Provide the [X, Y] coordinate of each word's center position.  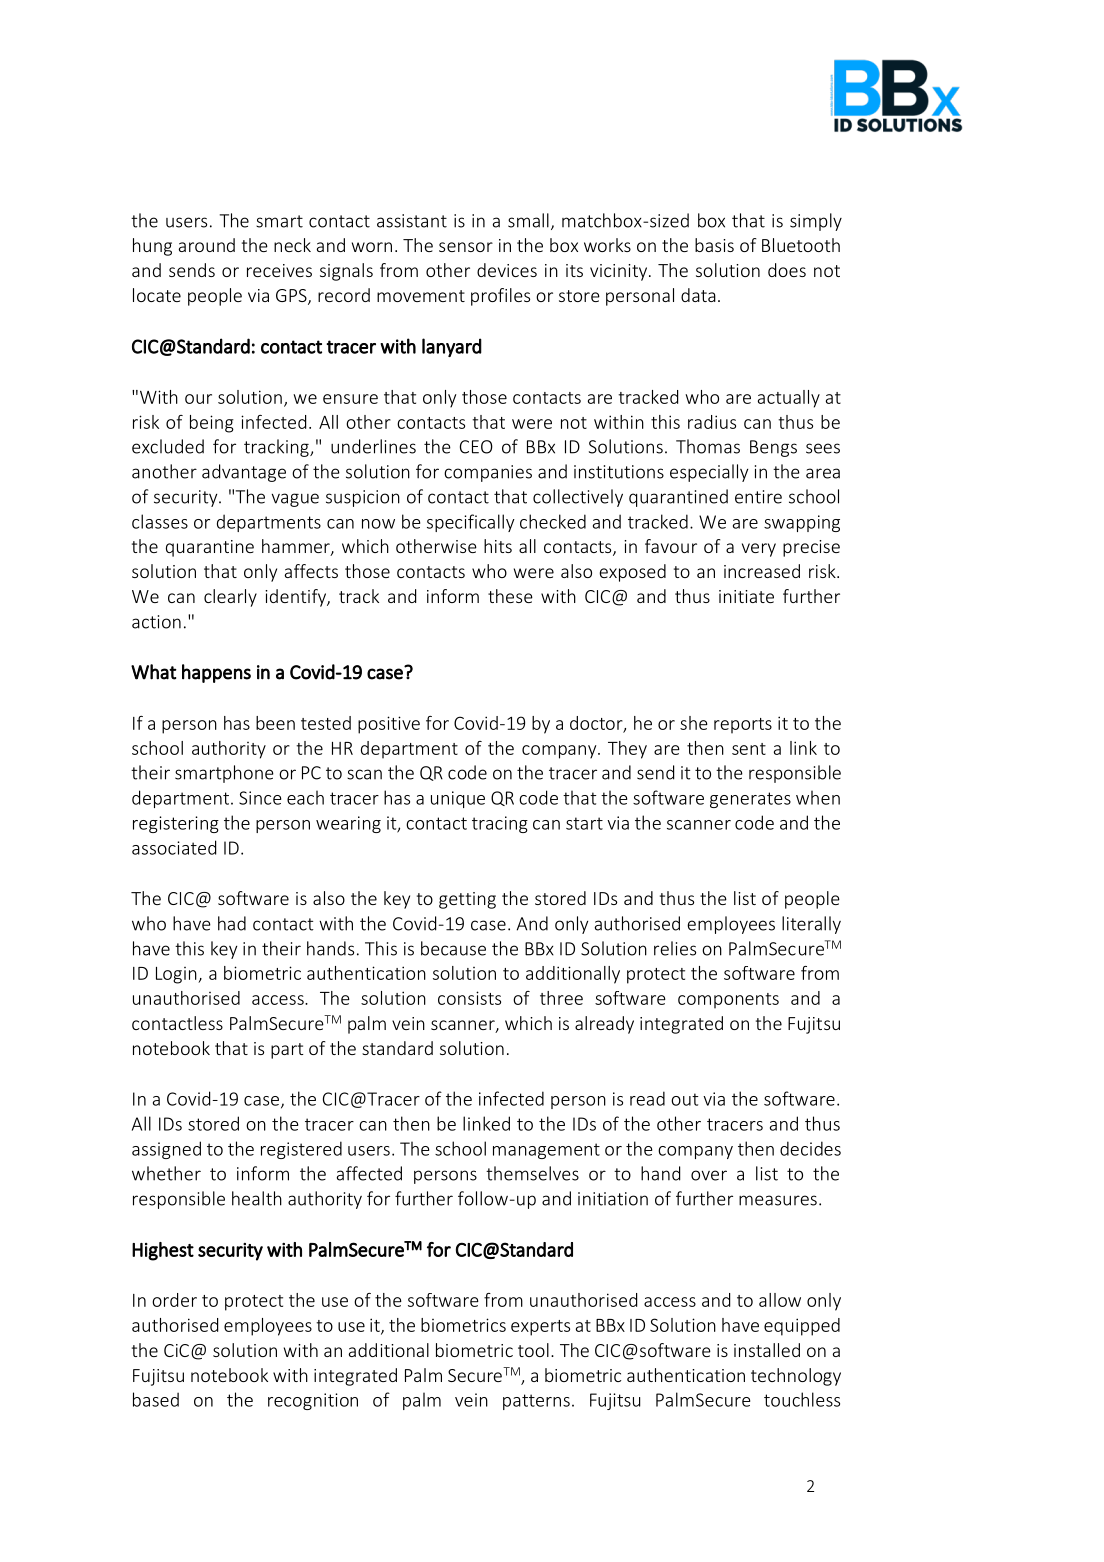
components [728, 1001]
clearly [230, 598]
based [156, 1399]
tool [533, 1350]
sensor [466, 247]
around [207, 245]
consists [469, 998]
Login [177, 975]
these [510, 596]
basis [714, 245]
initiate [746, 596]
